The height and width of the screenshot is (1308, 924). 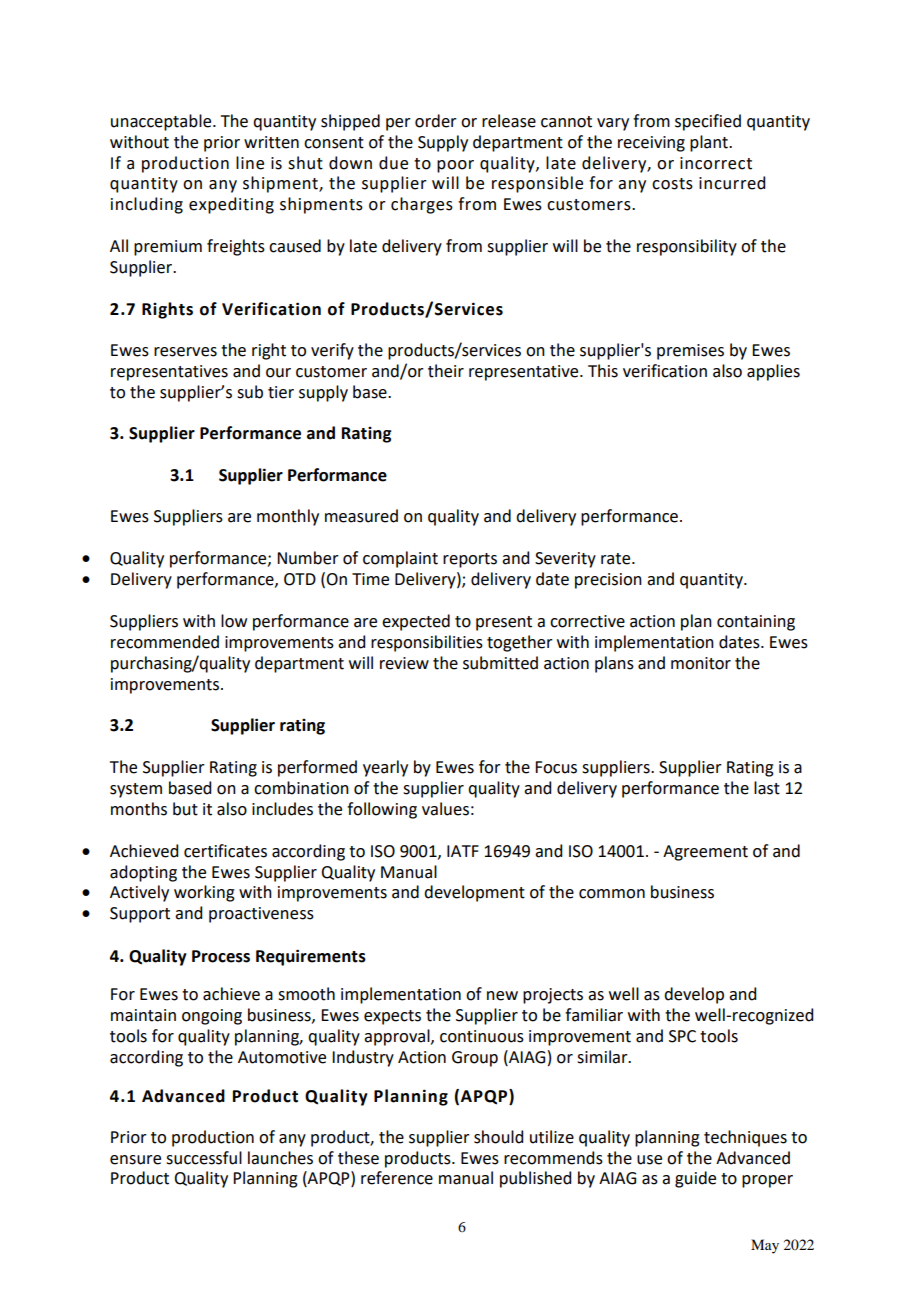 I want to click on monitor, so click(x=701, y=663).
